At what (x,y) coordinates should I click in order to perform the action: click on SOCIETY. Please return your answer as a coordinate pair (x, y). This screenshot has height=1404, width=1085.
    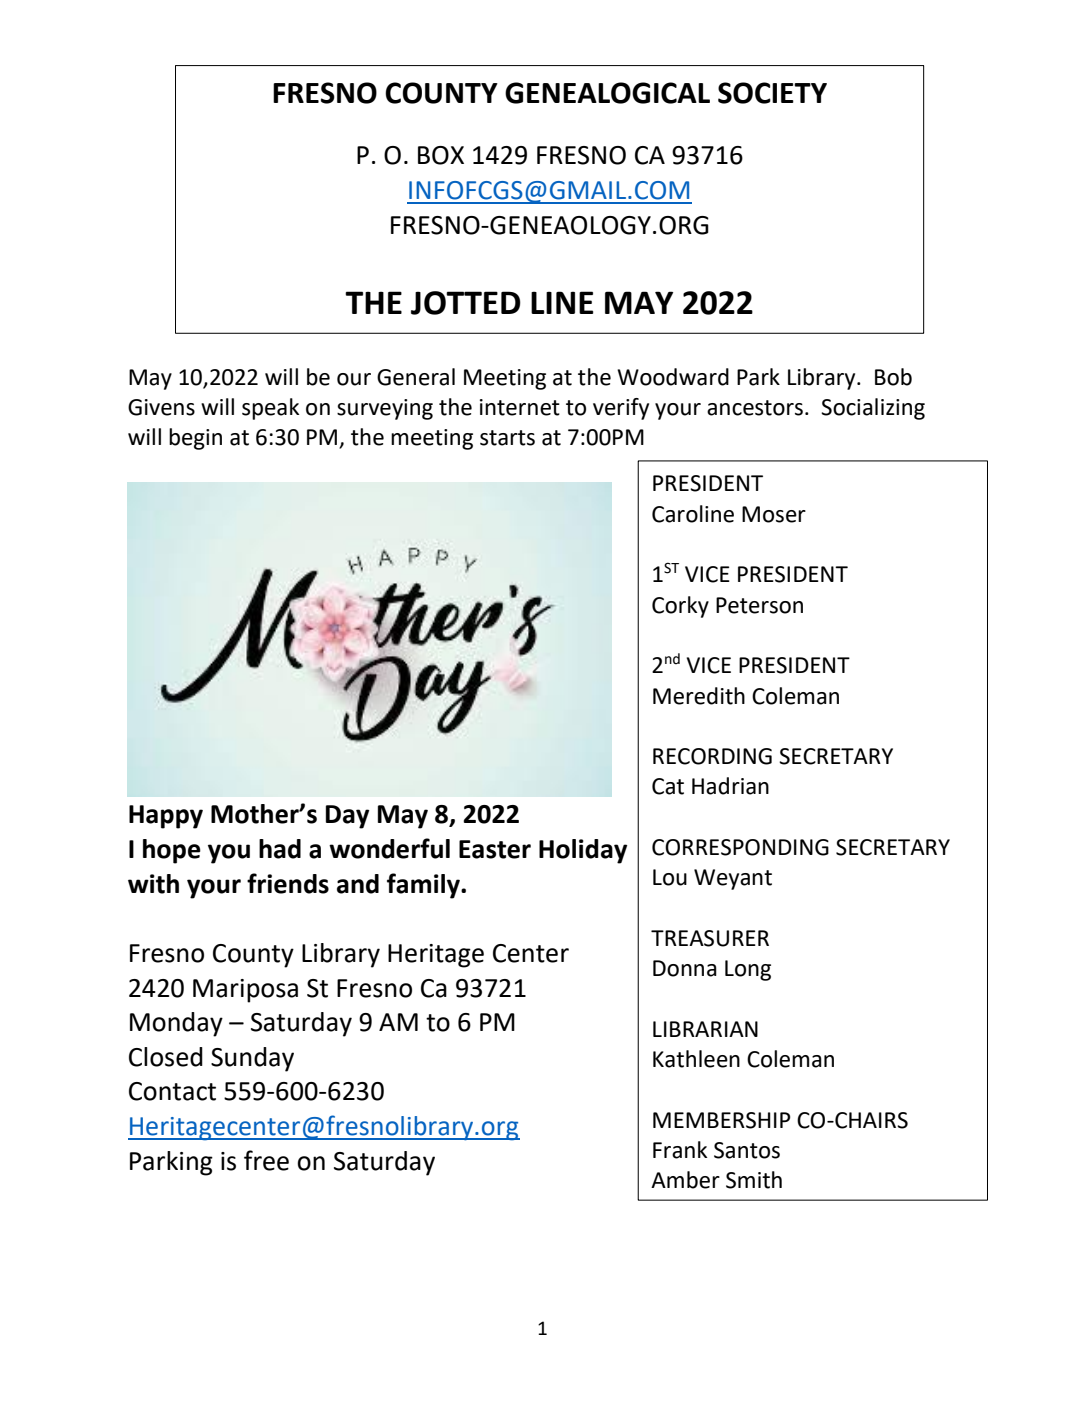
    Looking at the image, I should click on (772, 93).
